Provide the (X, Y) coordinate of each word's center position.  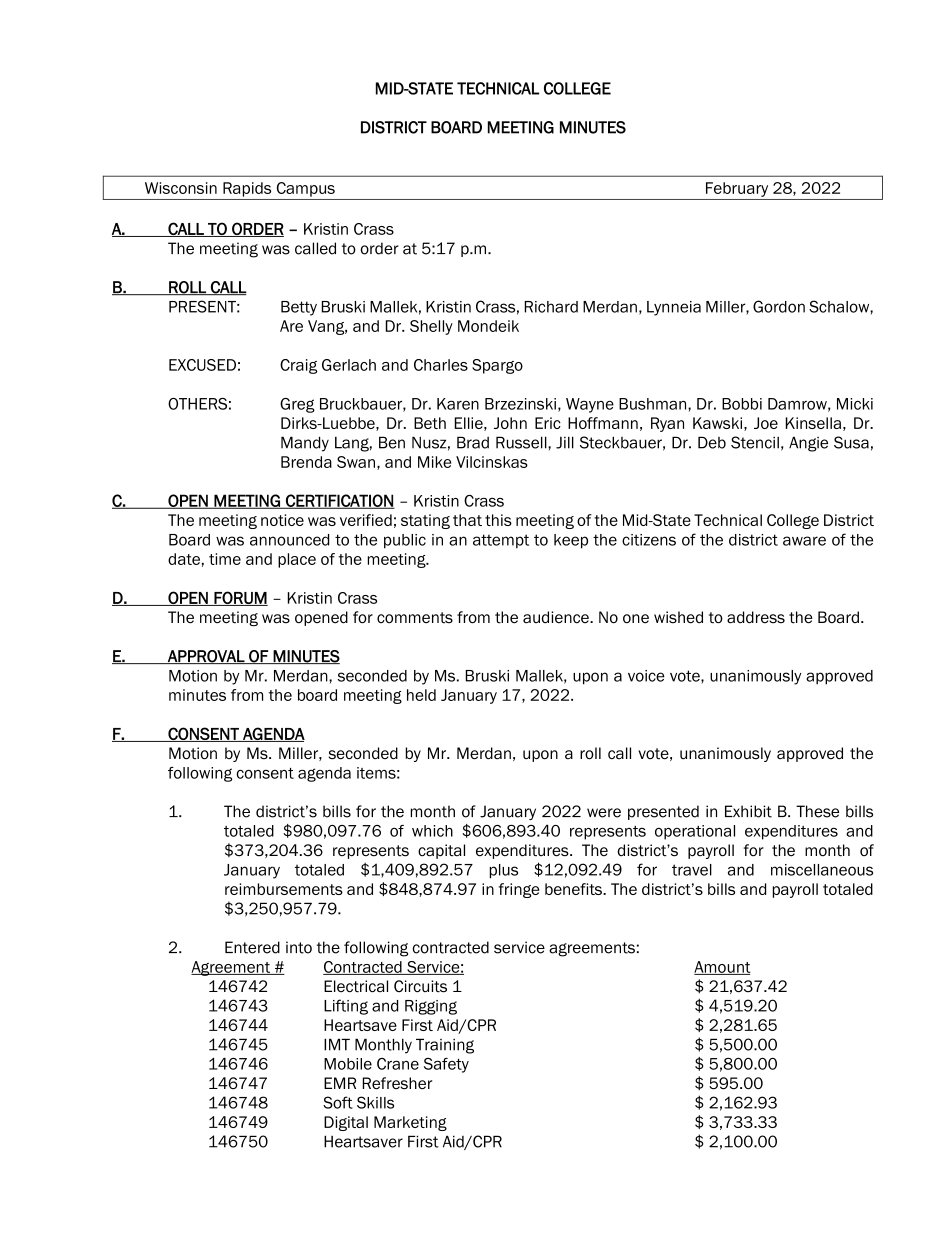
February (737, 189)
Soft (338, 1102)
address (756, 617)
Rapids (247, 189)
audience (557, 617)
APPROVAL (206, 657)
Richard (551, 307)
